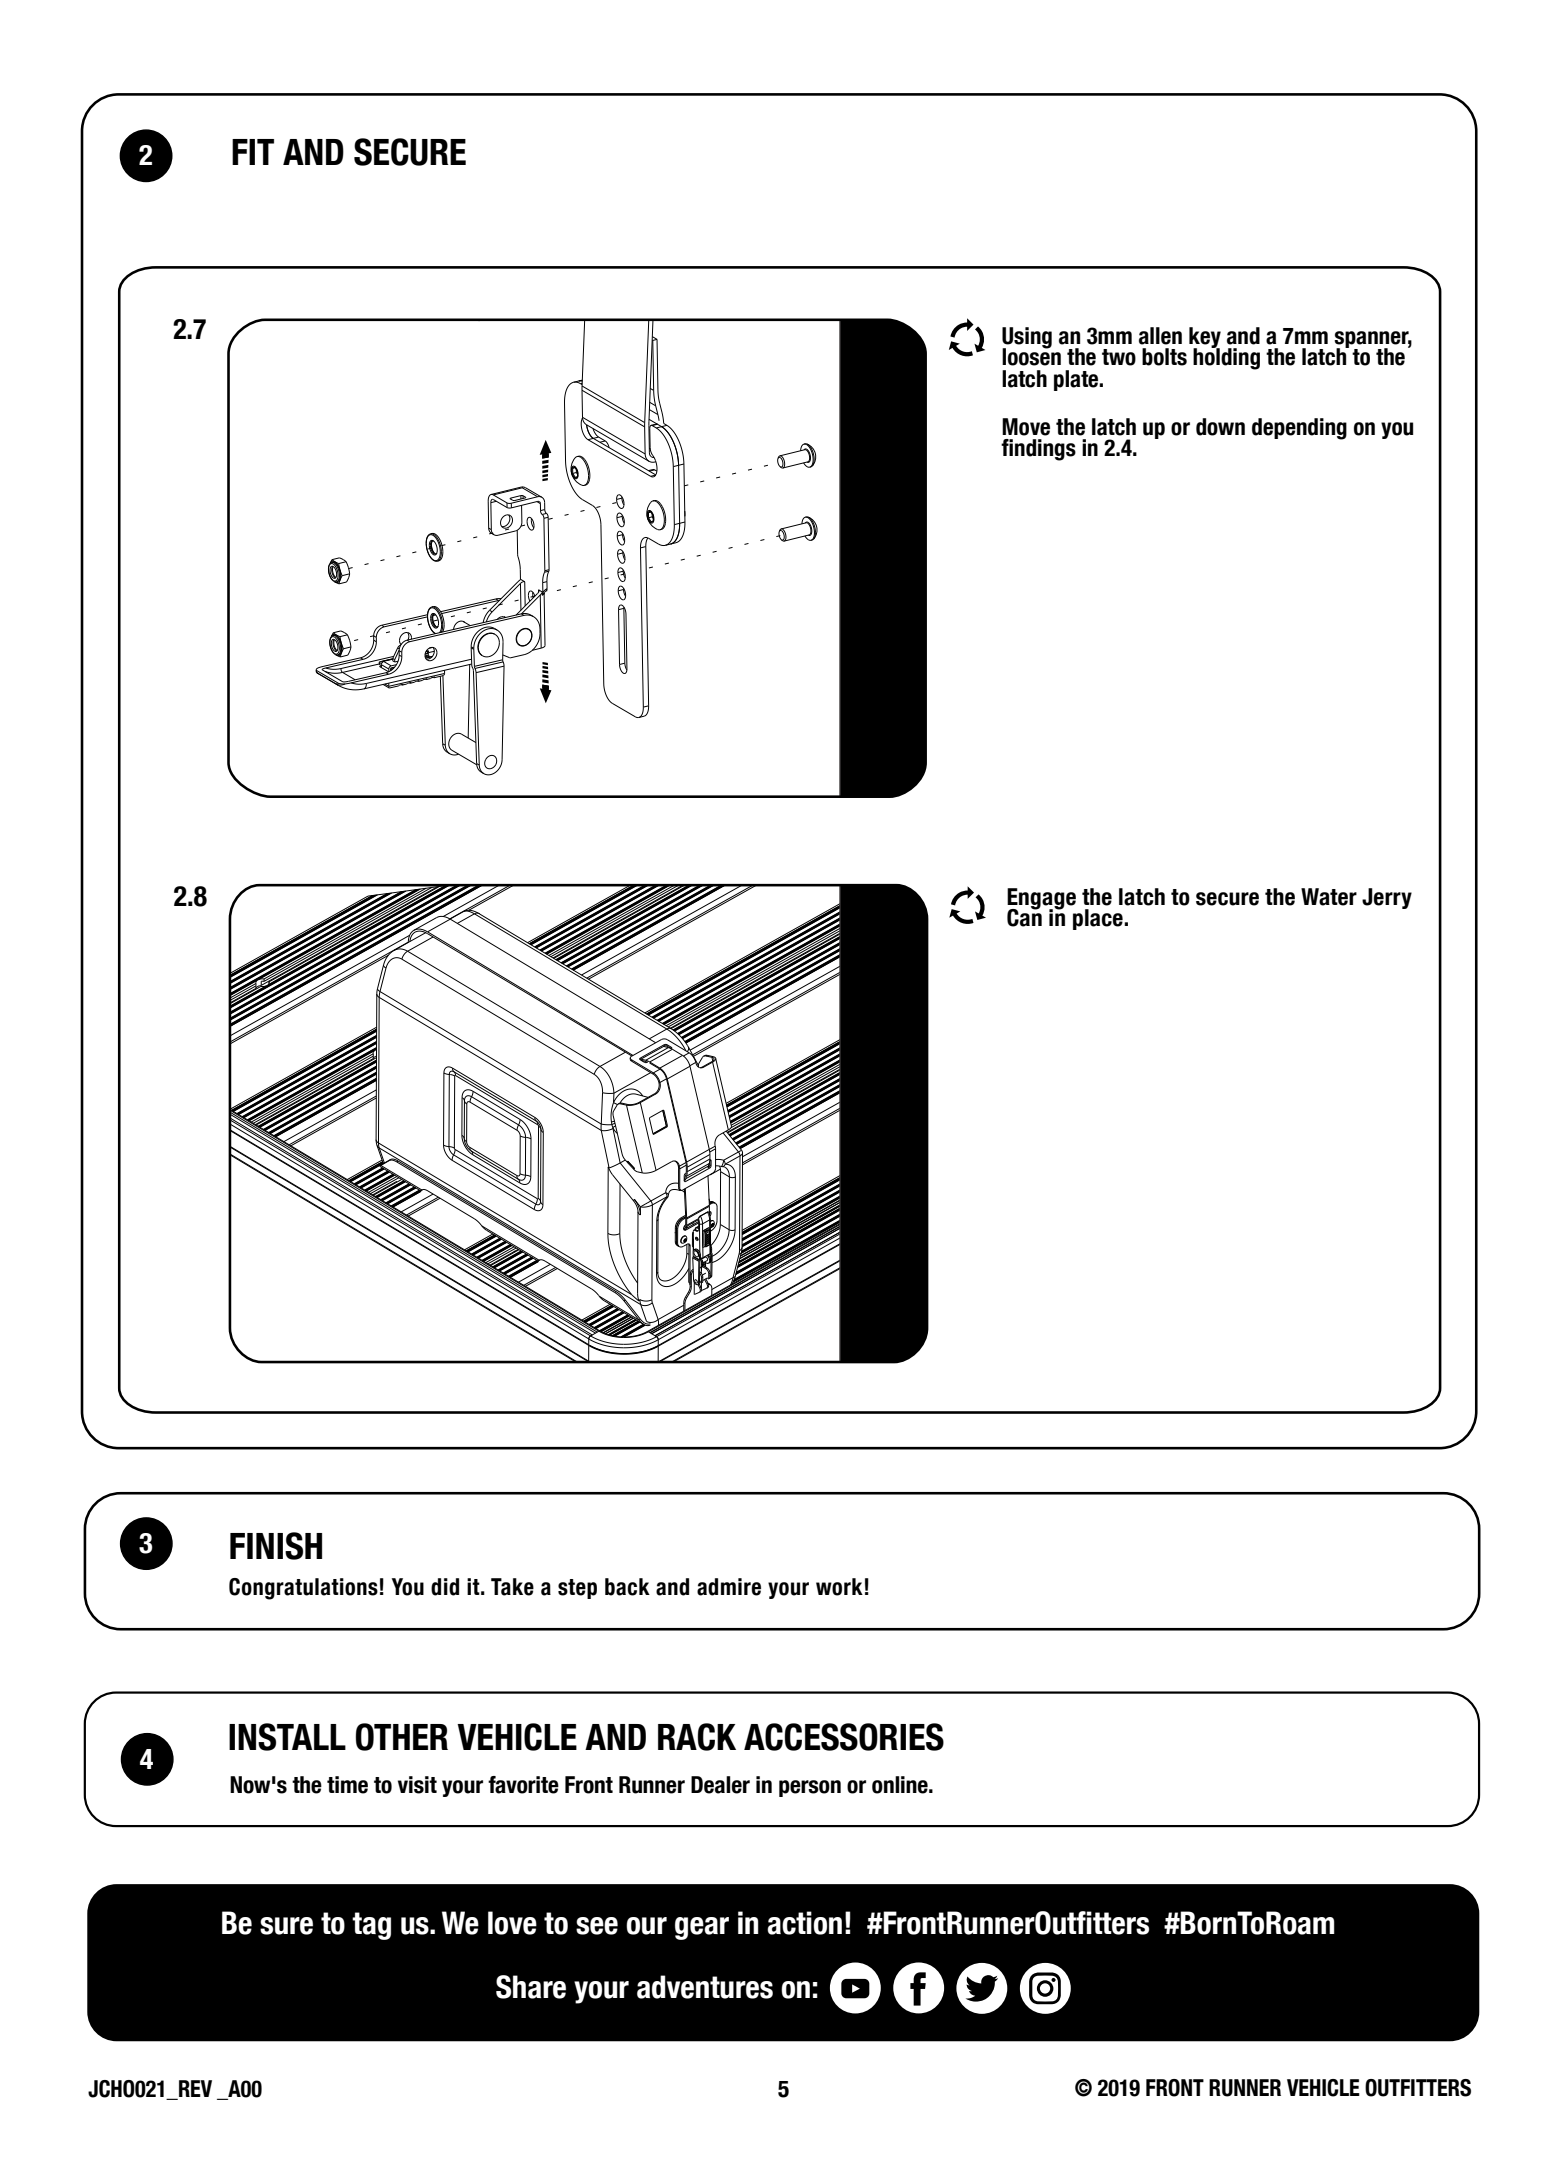  What do you see at coordinates (810, 1788) in the screenshot?
I see `person` at bounding box center [810, 1788].
